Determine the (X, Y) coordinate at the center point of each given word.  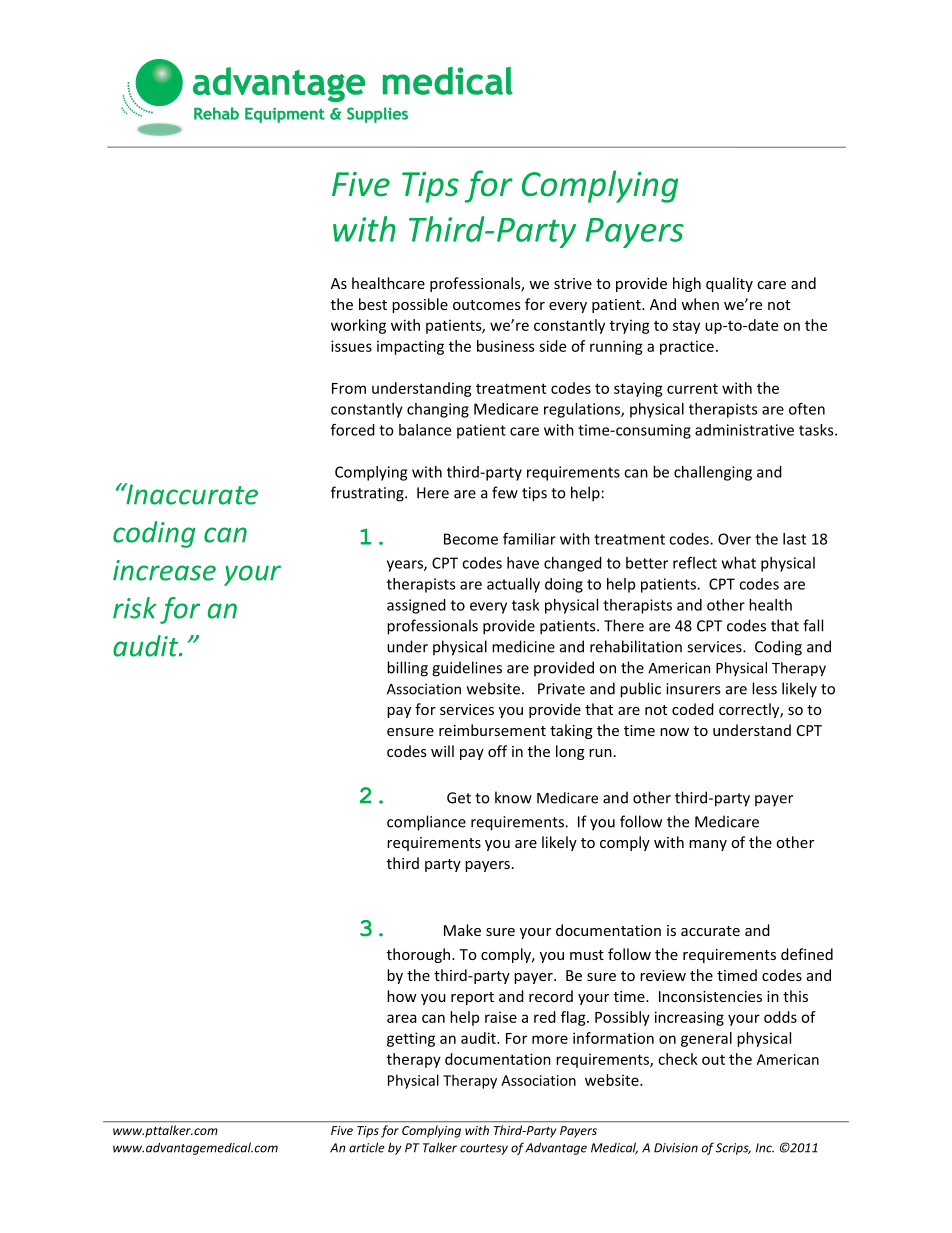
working (358, 326)
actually (513, 585)
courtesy (484, 1149)
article (367, 1147)
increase (164, 570)
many (708, 845)
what (739, 563)
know (513, 797)
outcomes (486, 305)
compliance (426, 823)
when (700, 304)
